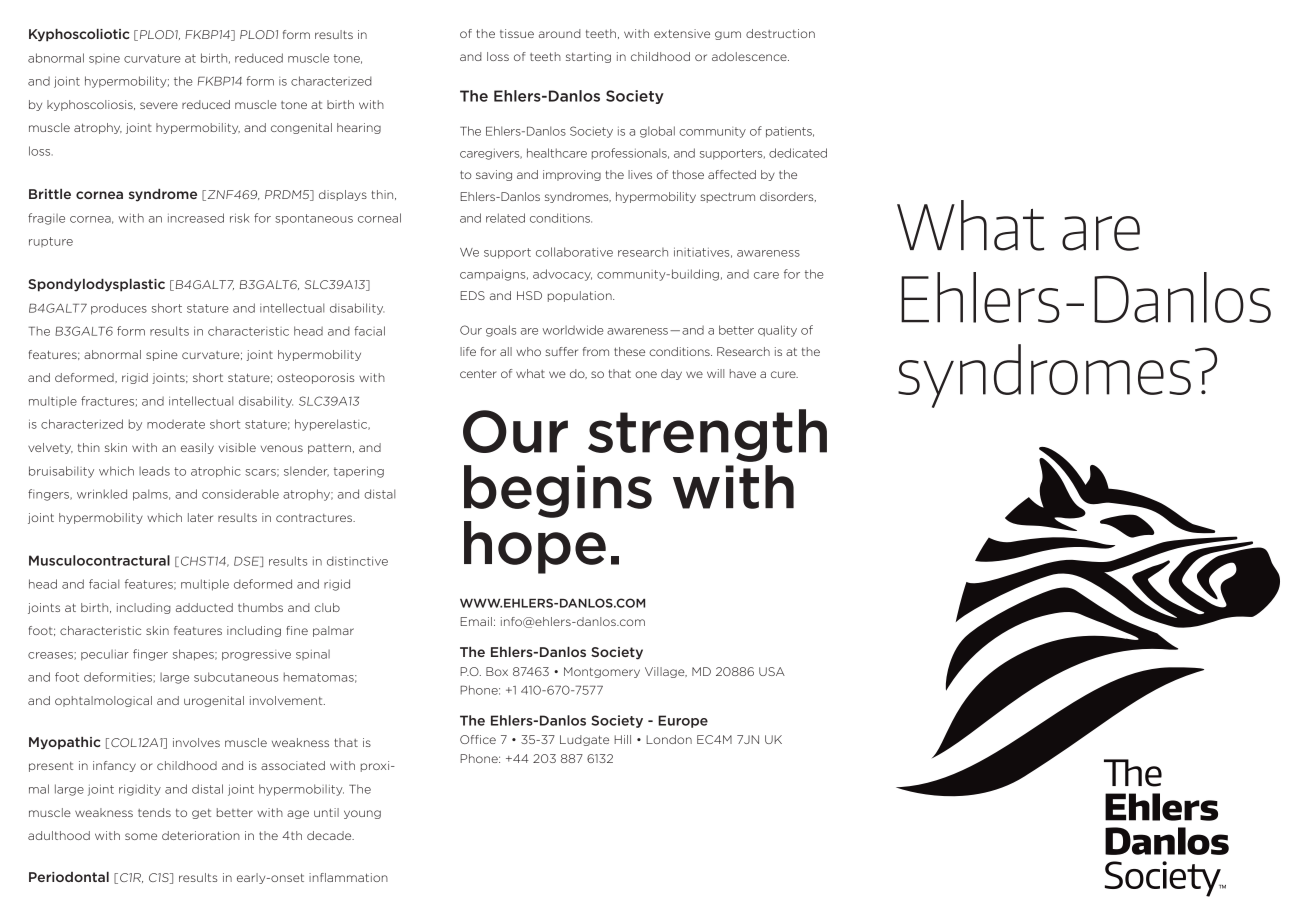  I want to click on severe, so click(159, 105).
